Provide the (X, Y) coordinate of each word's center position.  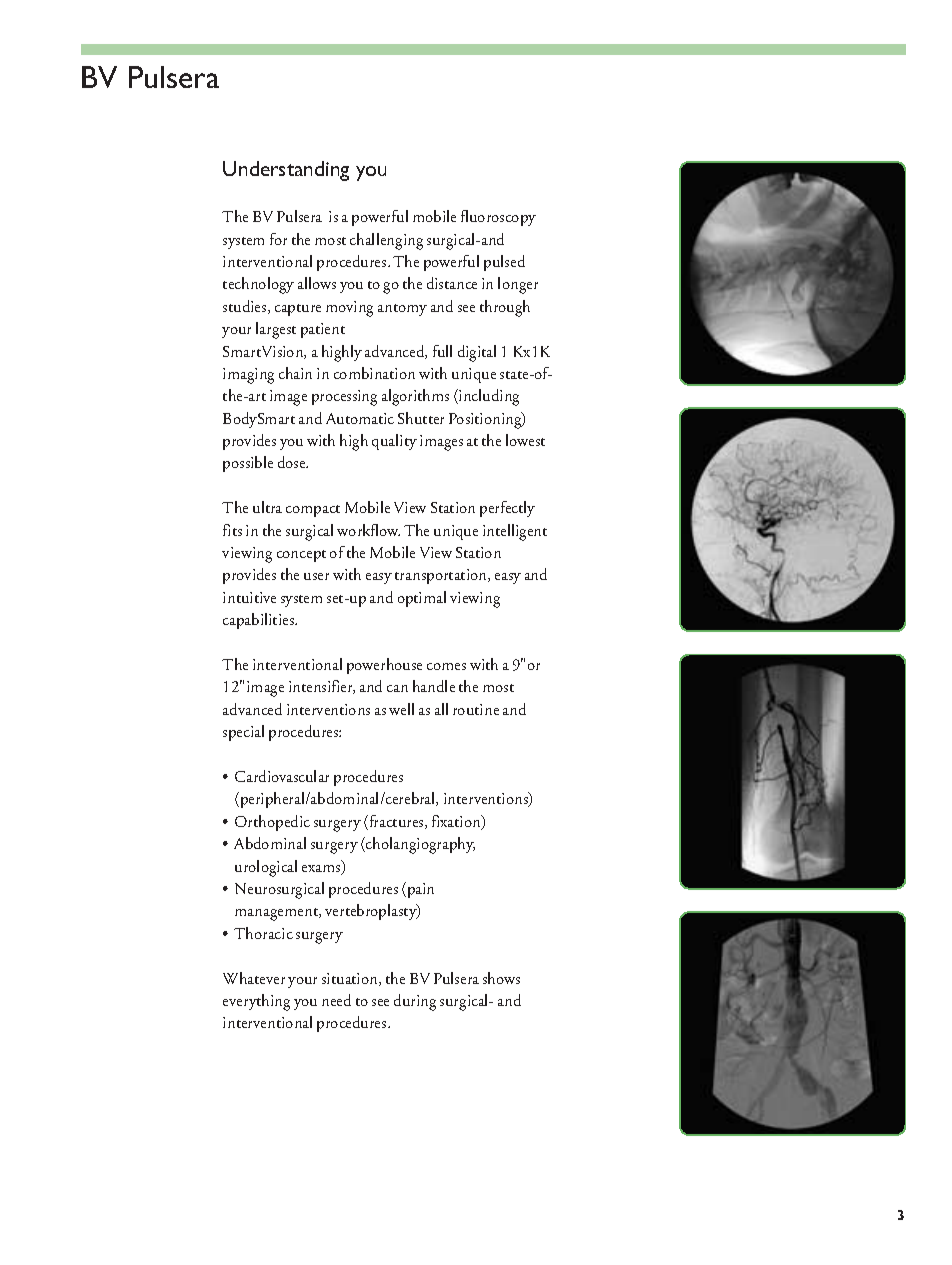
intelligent (515, 532)
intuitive (249, 597)
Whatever (254, 978)
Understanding (286, 171)
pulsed (504, 263)
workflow (368, 530)
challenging (386, 241)
